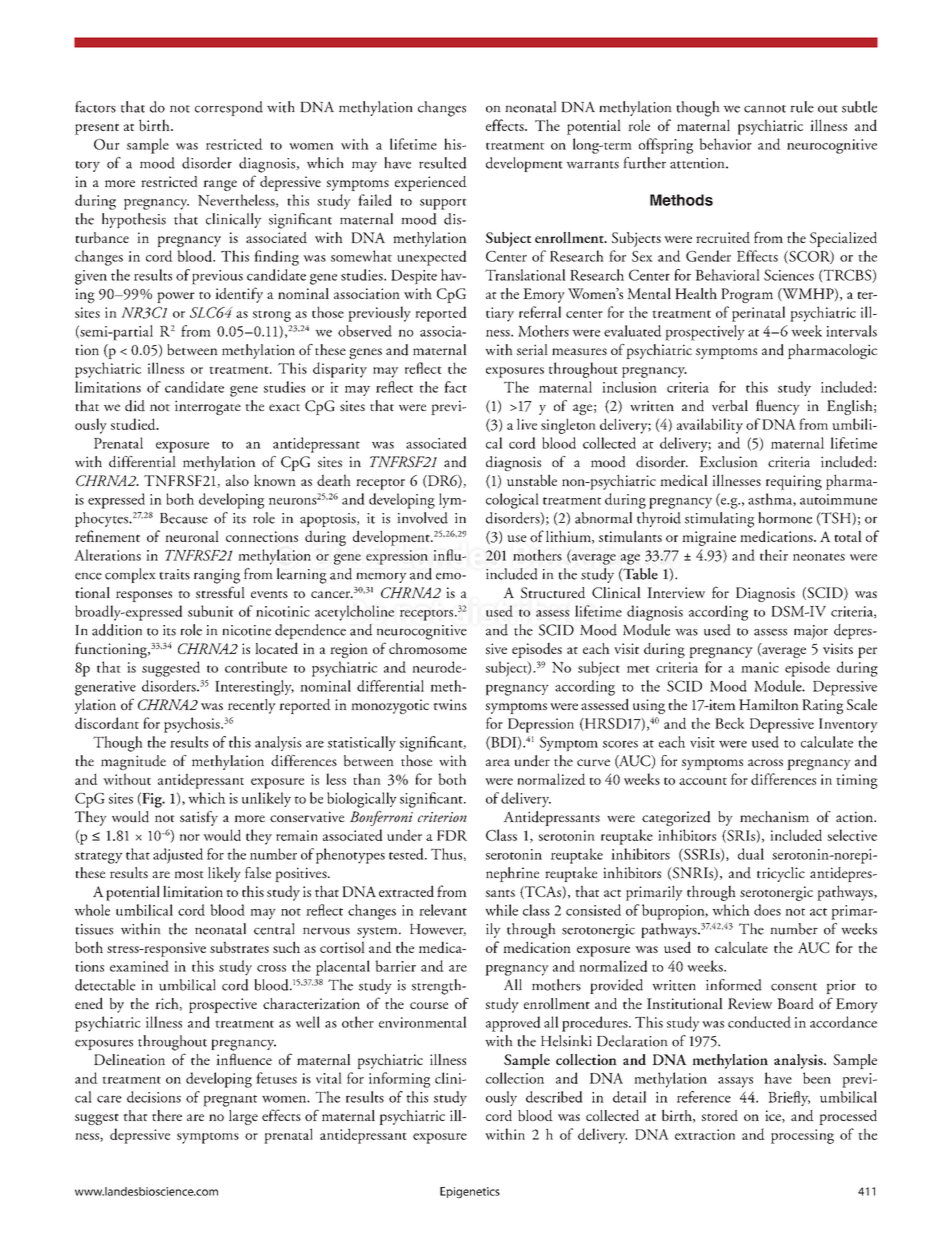 The image size is (952, 1233). Describe the element at coordinates (789, 1098) in the image. I see `Briefly` at that location.
